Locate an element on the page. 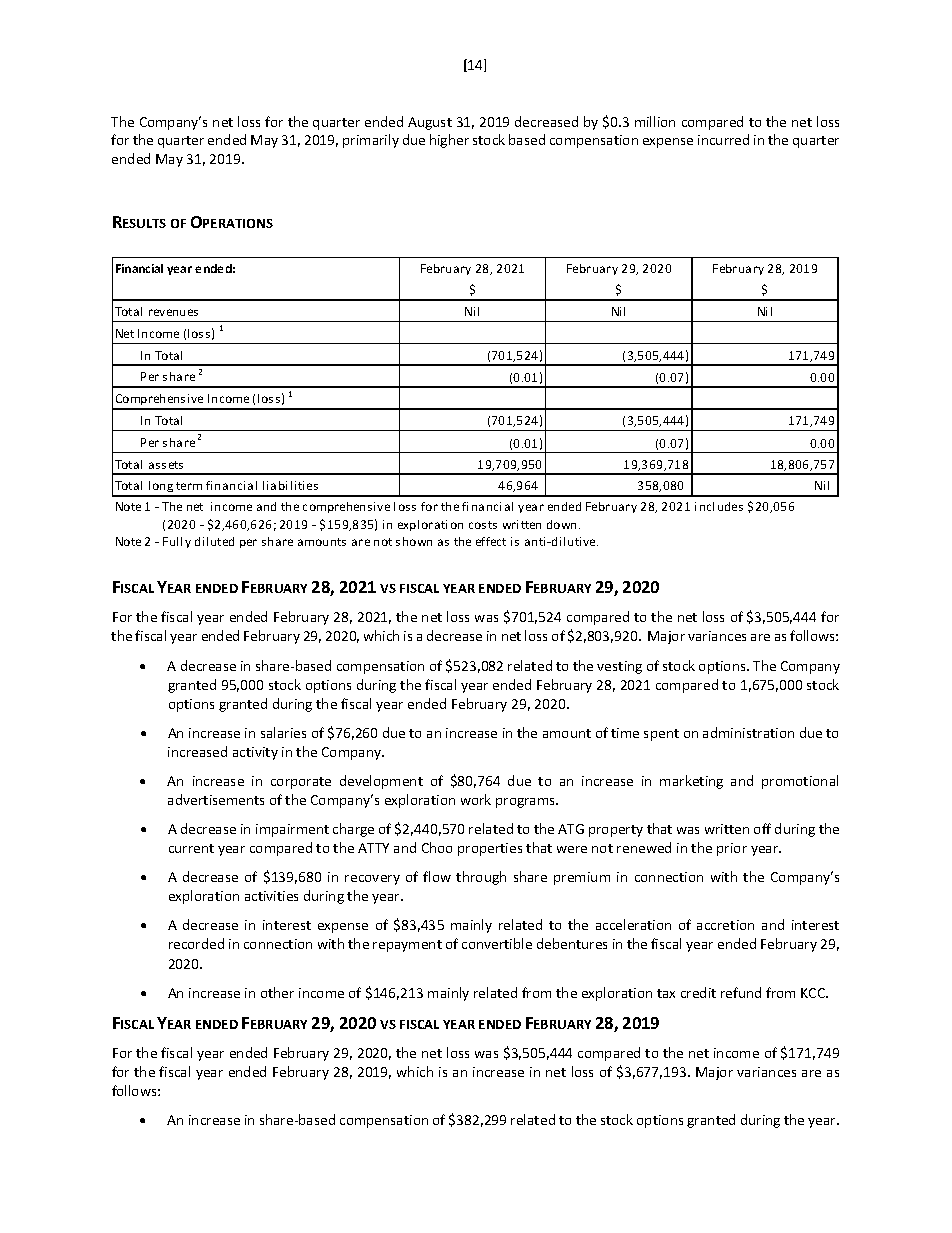 The width and height of the page is (952, 1233). primarily is located at coordinates (371, 141).
